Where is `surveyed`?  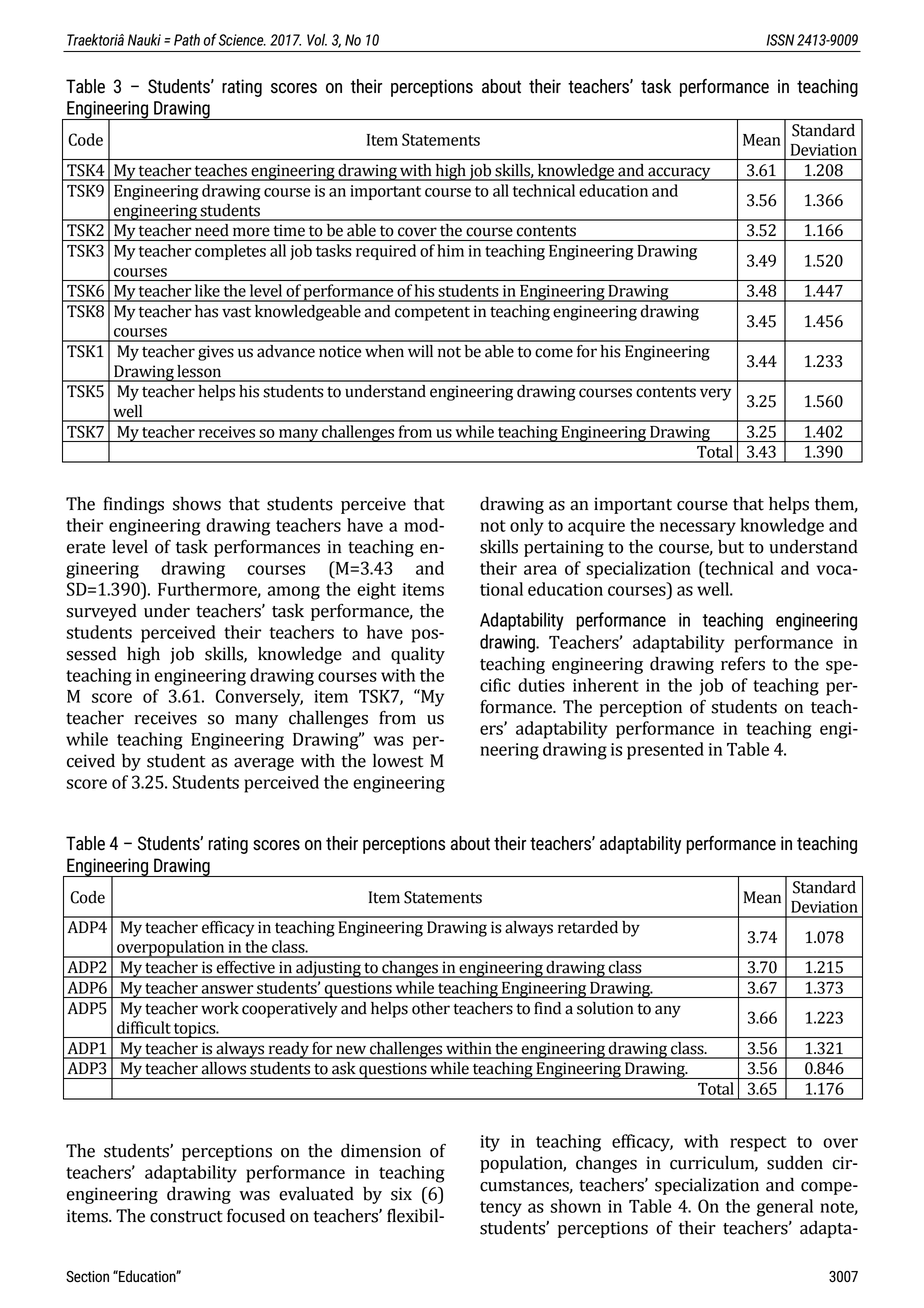
surveyed is located at coordinates (101, 612).
